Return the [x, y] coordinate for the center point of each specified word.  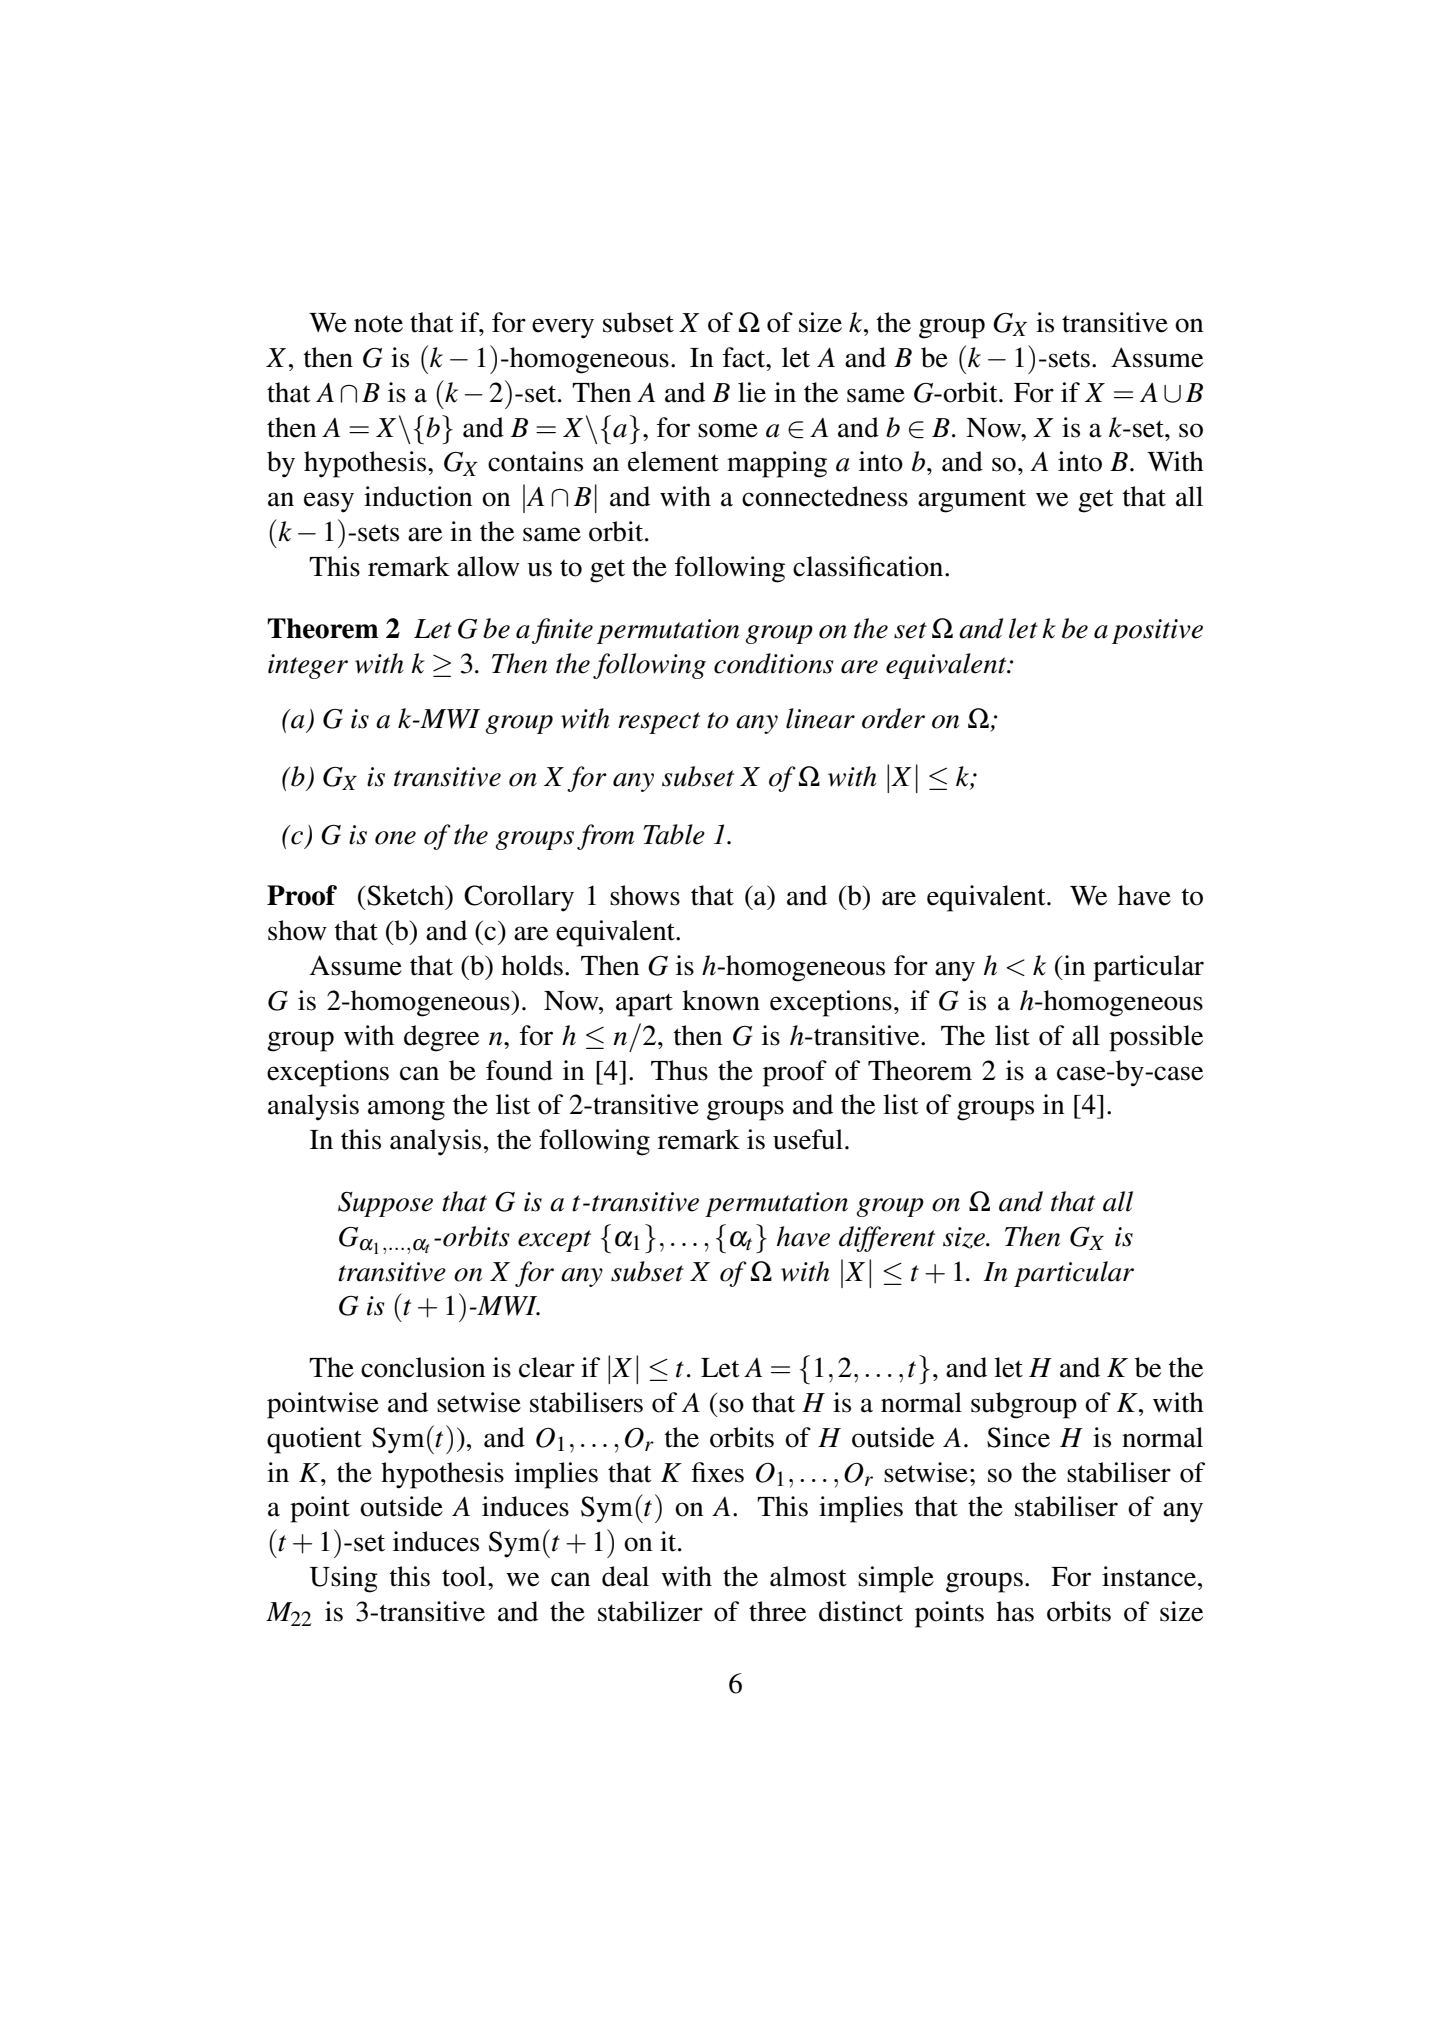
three [777, 1611]
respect [659, 723]
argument [972, 501]
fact [745, 357]
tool [465, 1576]
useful [808, 1139]
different [887, 1239]
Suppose [385, 1204]
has [1015, 1611]
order [893, 718]
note [378, 324]
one [395, 838]
